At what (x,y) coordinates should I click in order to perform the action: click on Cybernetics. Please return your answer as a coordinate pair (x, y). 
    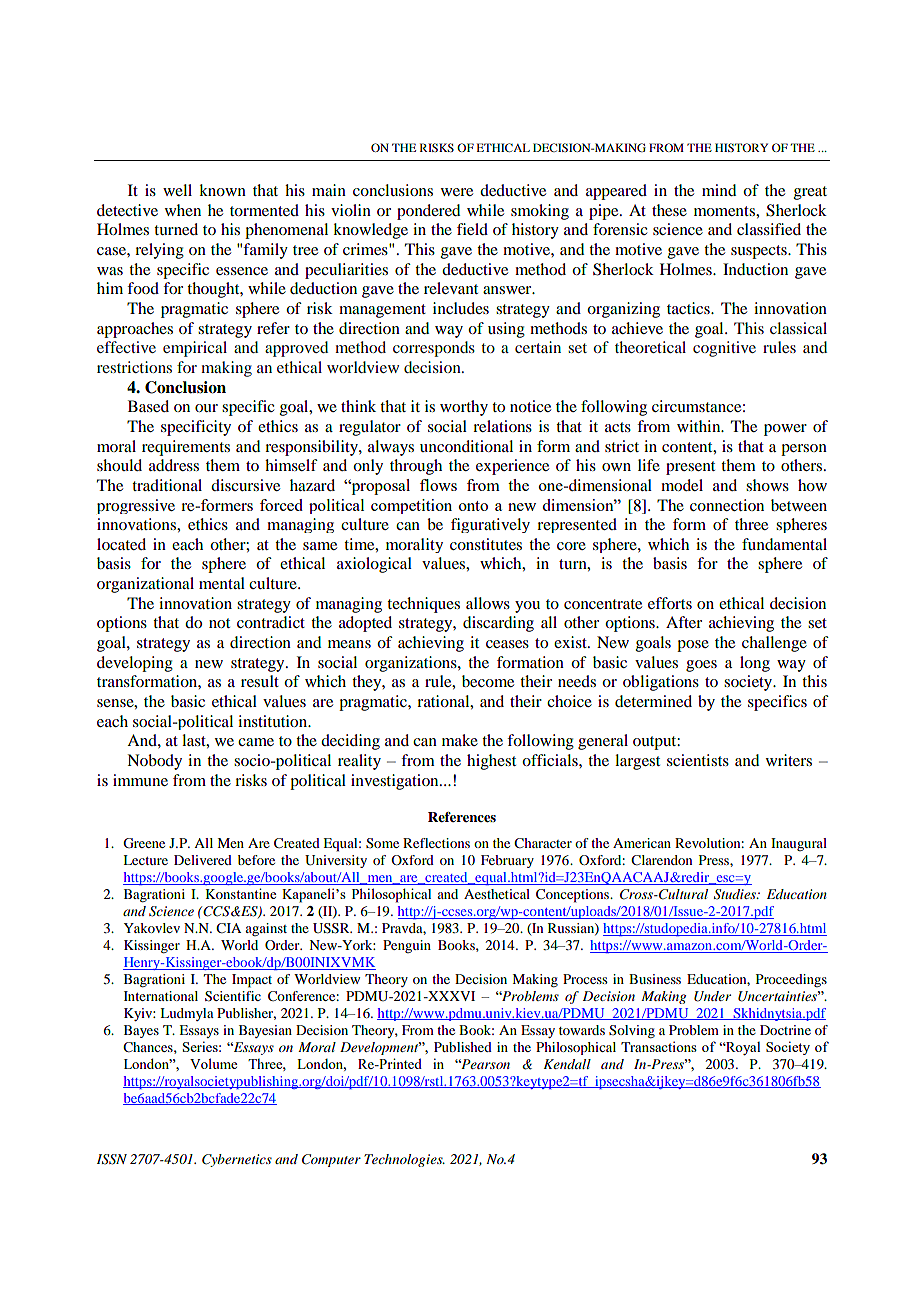
    Looking at the image, I should click on (237, 1160).
